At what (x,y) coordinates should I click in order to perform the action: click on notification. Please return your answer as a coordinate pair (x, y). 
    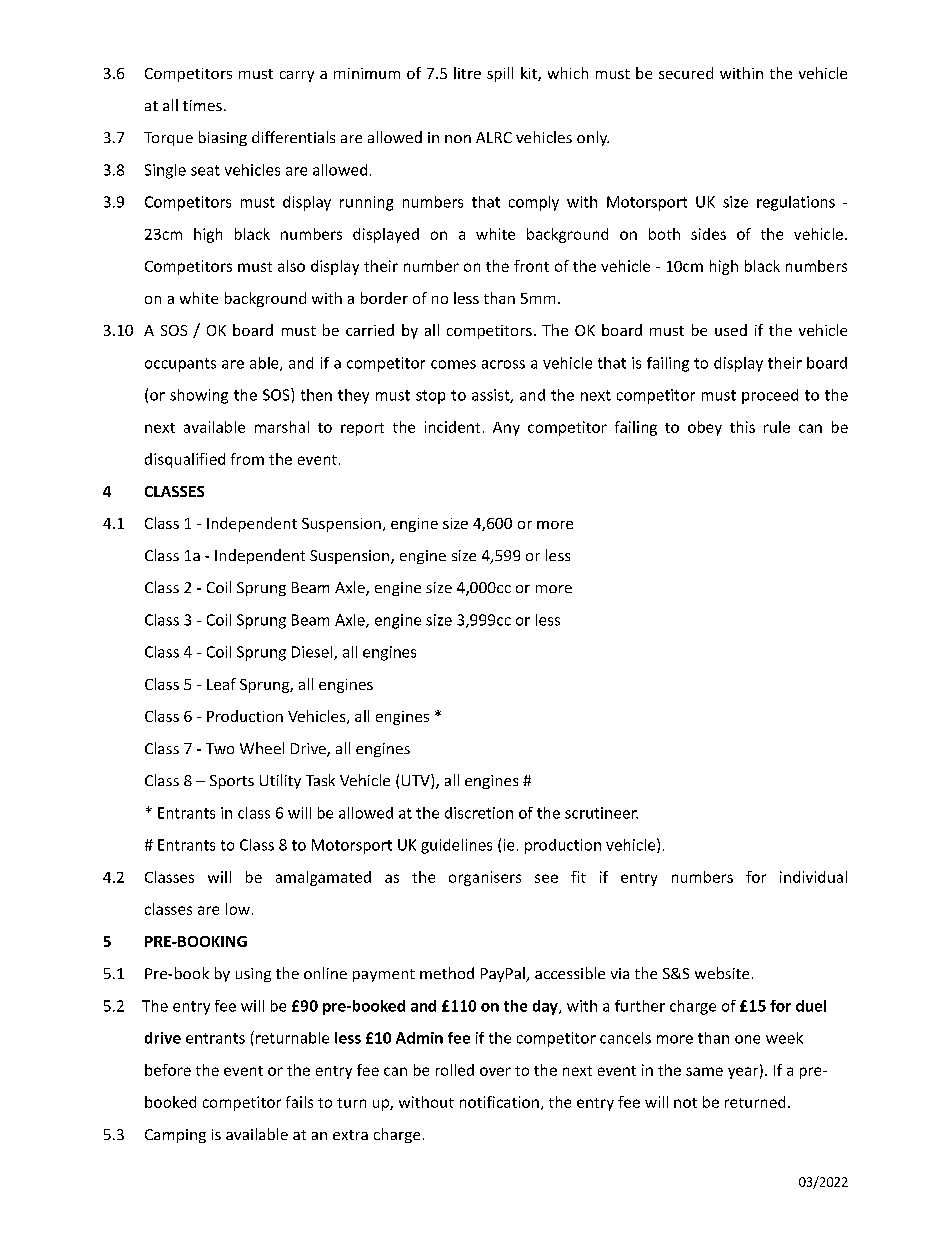
    Looking at the image, I should click on (499, 1102).
